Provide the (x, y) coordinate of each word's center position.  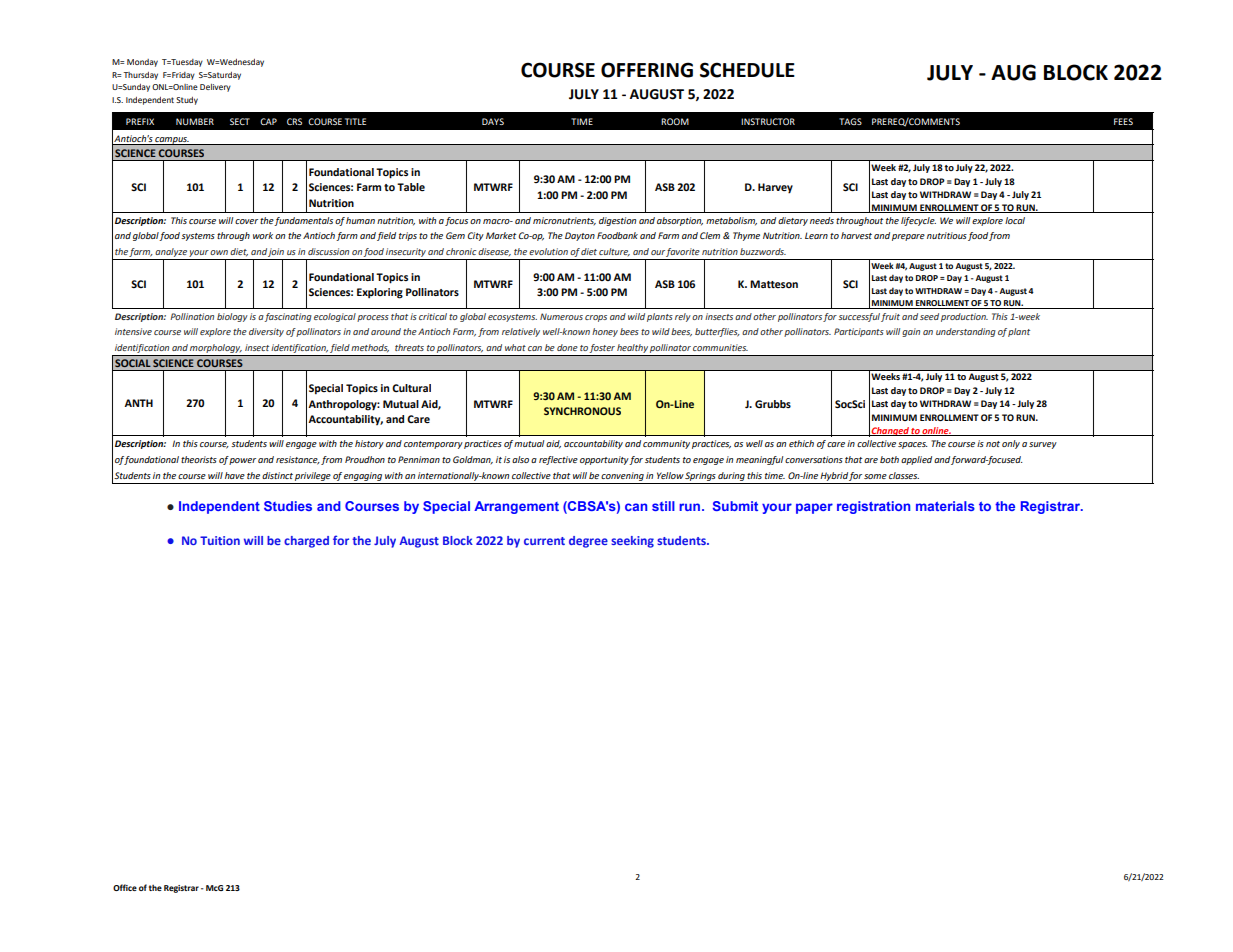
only (1011, 444)
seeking (632, 542)
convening (622, 476)
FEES (1123, 121)
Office (125, 887)
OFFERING (647, 70)
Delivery (215, 88)
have (235, 475)
